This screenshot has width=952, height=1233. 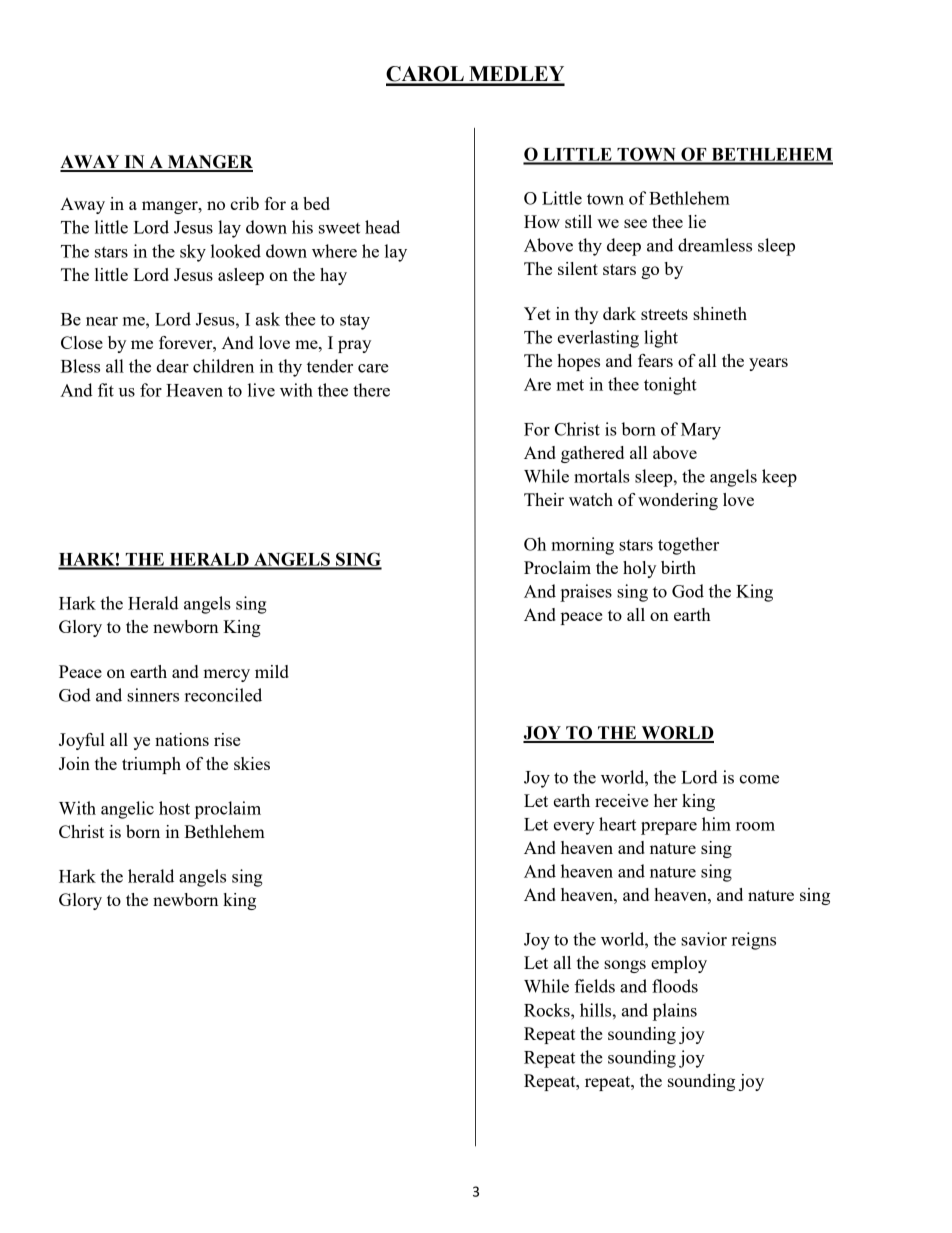 I want to click on angelic, so click(x=127, y=810).
